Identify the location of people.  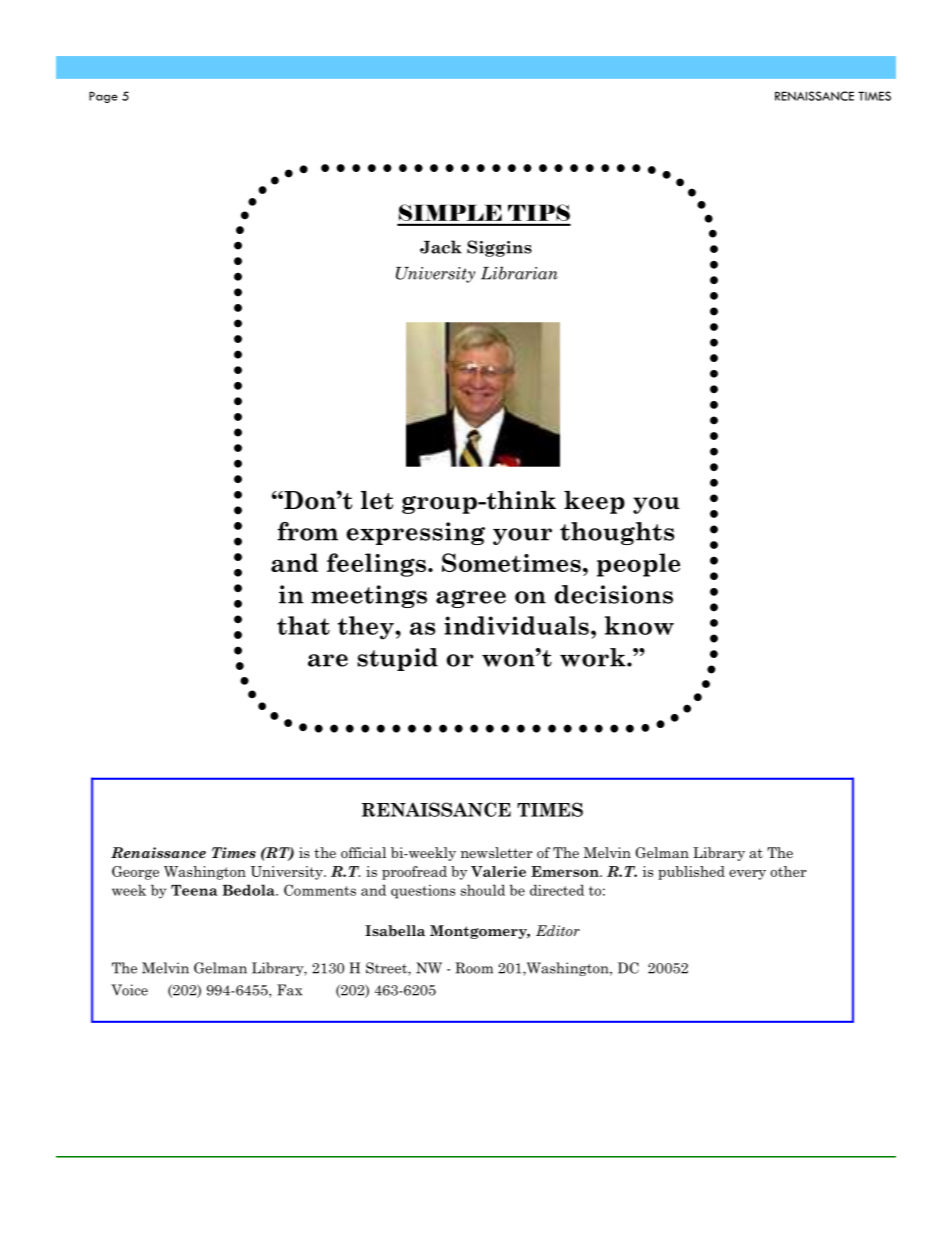
(638, 565).
